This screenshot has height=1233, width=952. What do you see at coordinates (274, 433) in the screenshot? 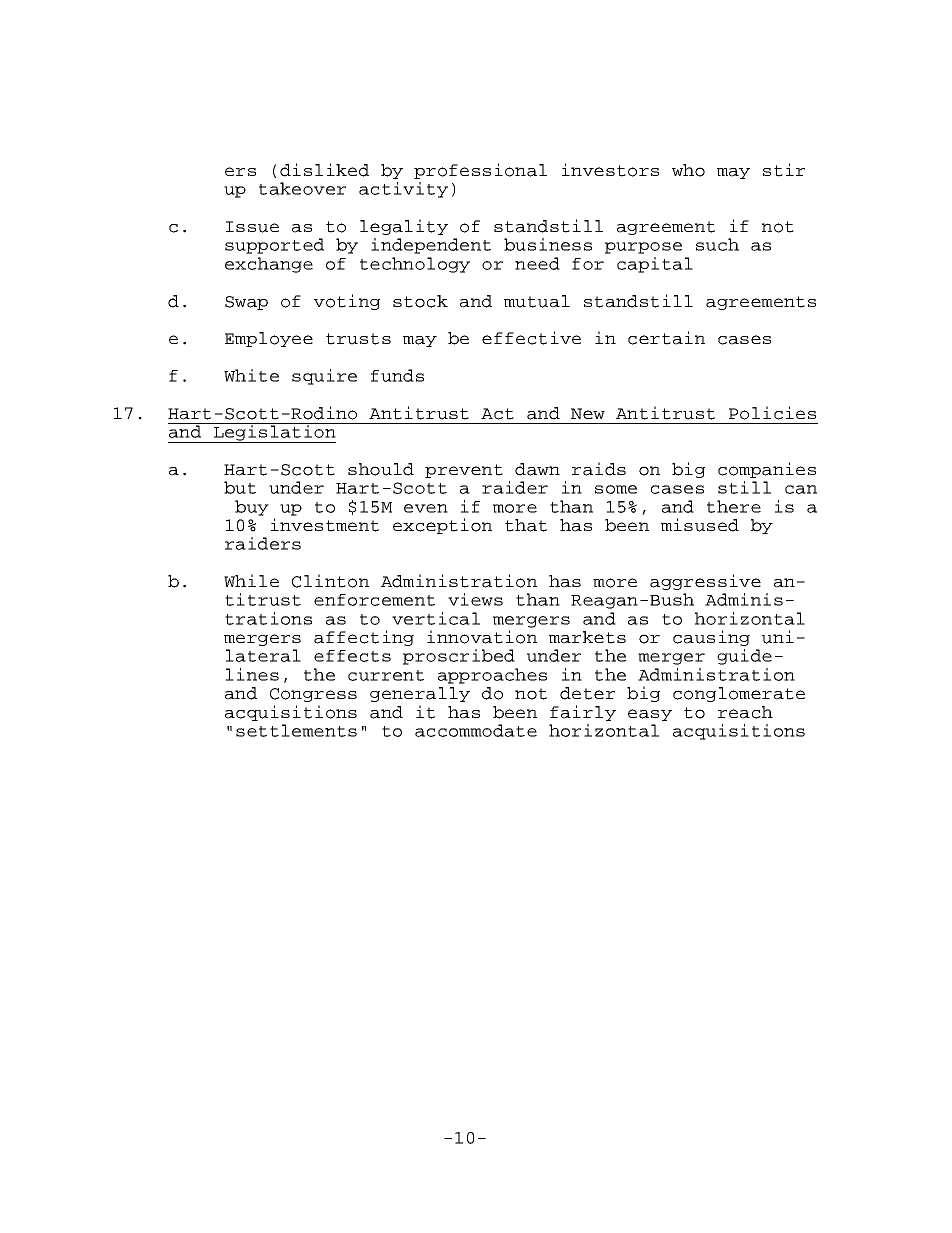
I see `Legislation` at bounding box center [274, 433].
